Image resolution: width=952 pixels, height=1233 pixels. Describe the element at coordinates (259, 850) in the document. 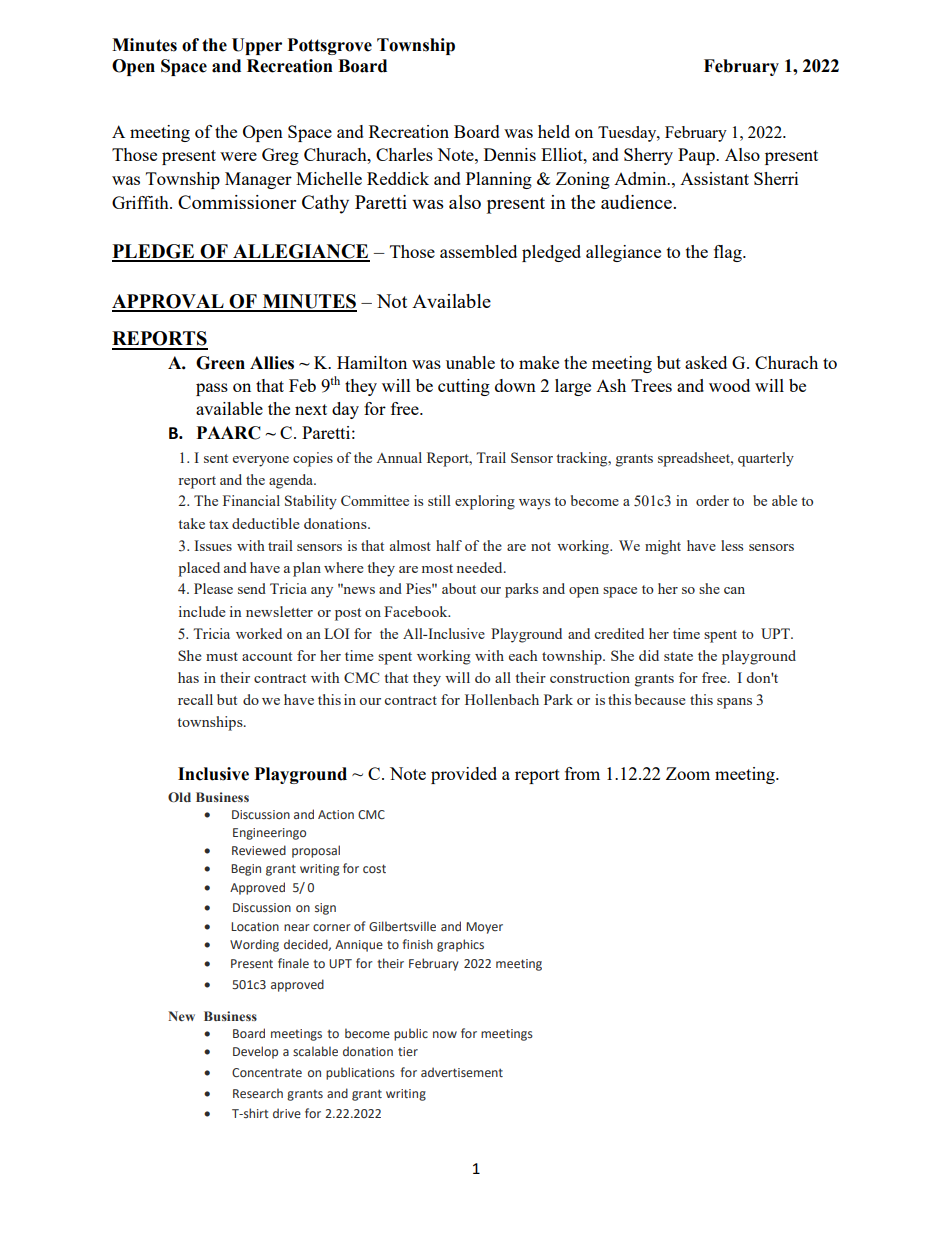

I see `Reviewed` at that location.
